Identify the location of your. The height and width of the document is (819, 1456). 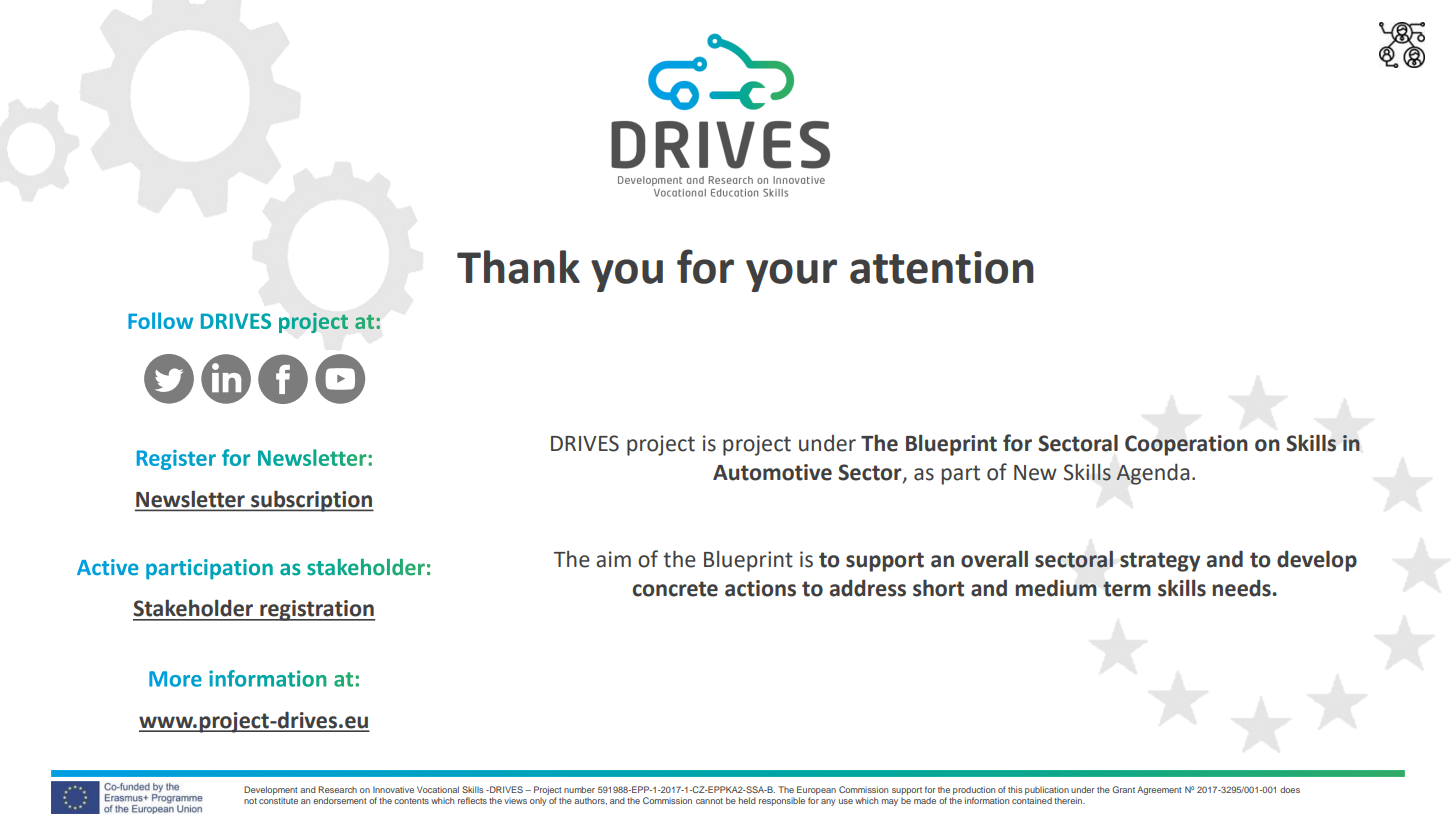
(791, 275).
